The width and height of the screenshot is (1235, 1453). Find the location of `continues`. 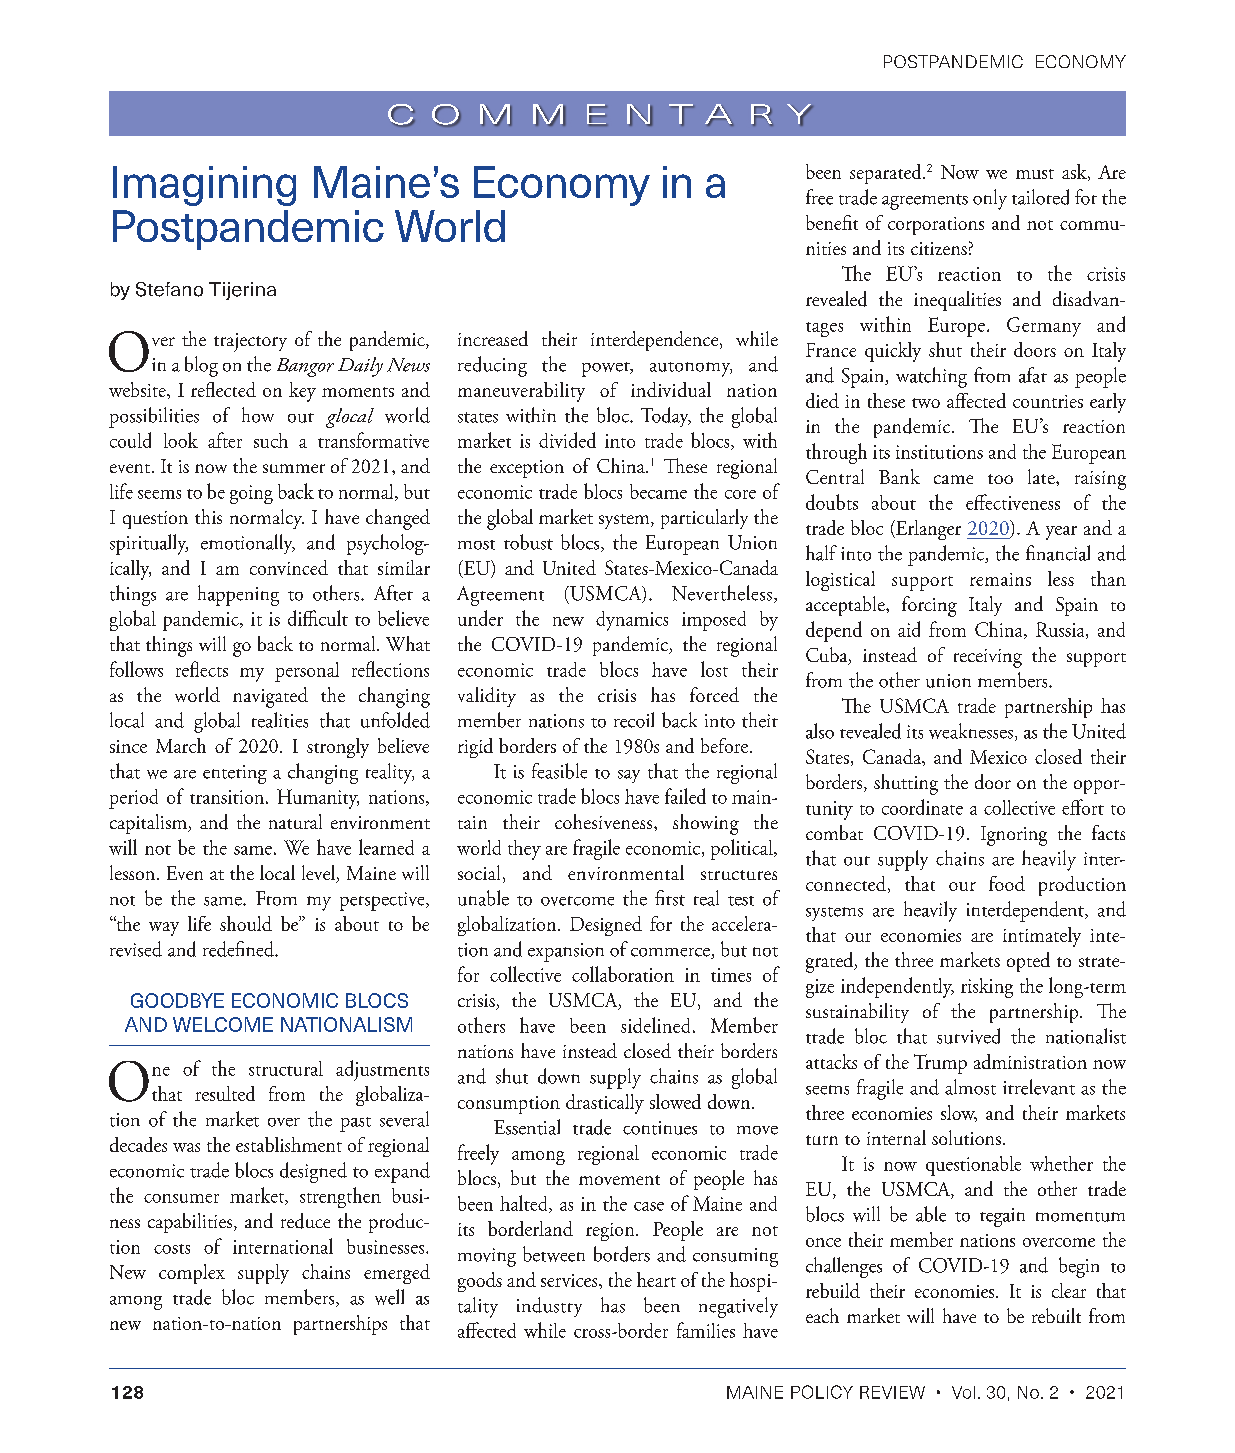

continues is located at coordinates (660, 1128).
